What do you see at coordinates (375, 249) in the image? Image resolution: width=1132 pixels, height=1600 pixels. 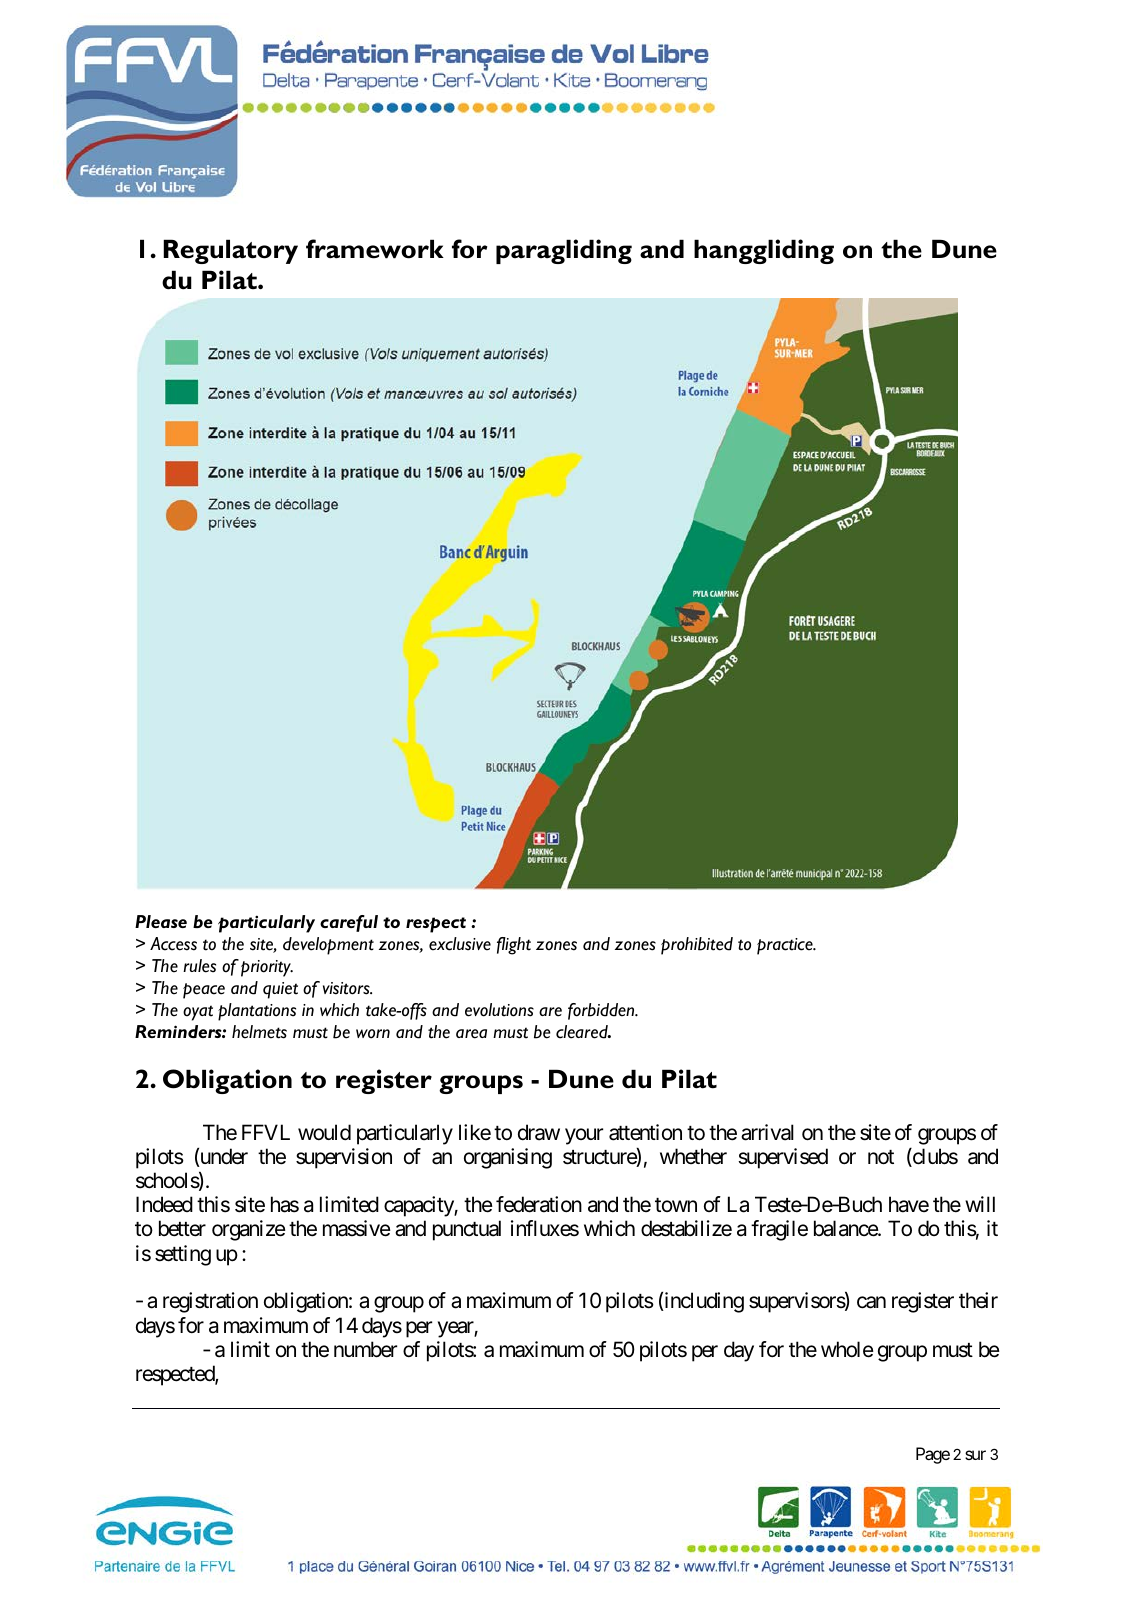 I see `framework` at bounding box center [375, 249].
